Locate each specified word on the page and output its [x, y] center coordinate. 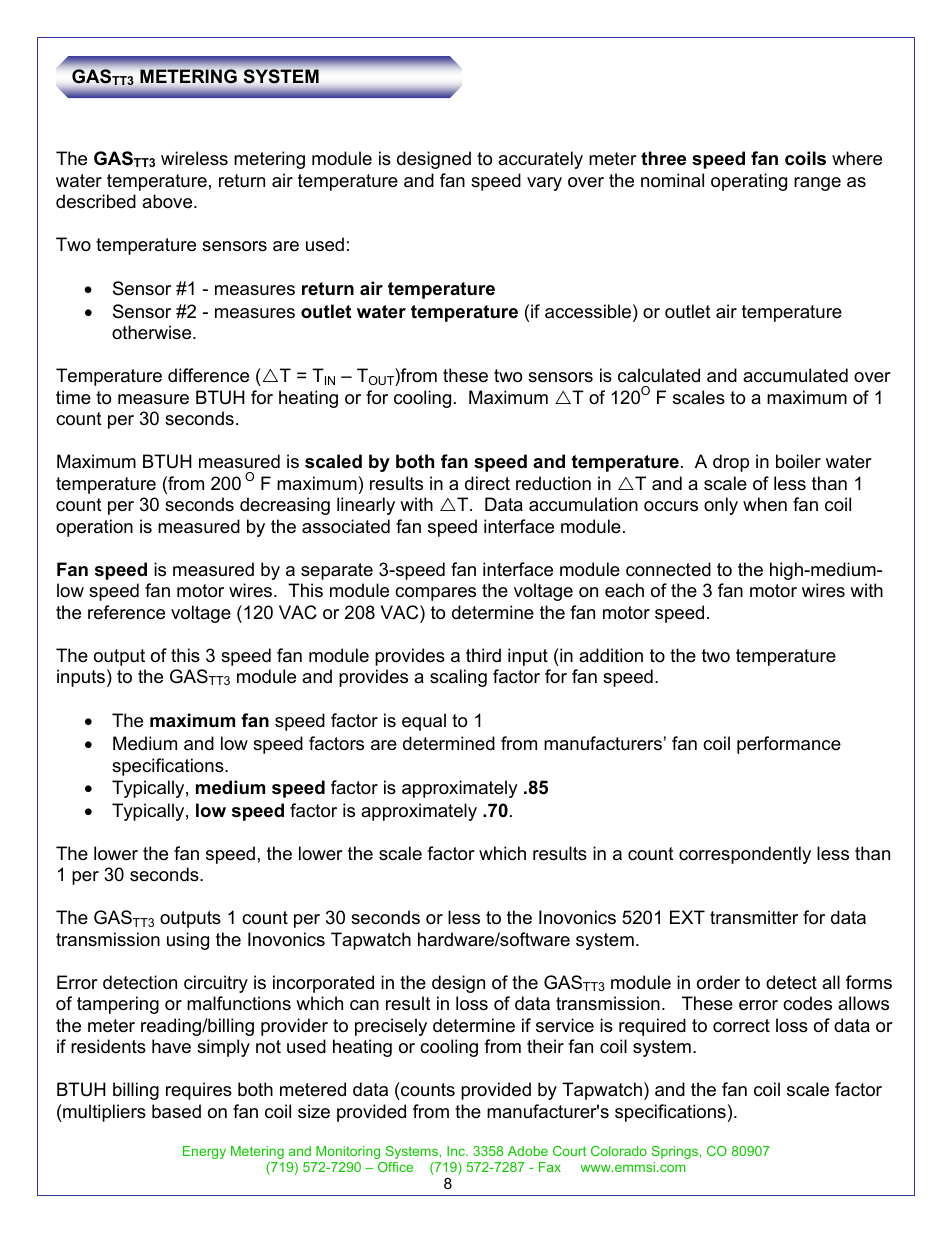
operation [94, 528]
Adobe [528, 1151]
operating [749, 182]
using [188, 941]
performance [789, 745]
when [765, 504]
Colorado [619, 1151]
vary [544, 184]
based [176, 1111]
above [168, 201]
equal [424, 722]
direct [487, 483]
